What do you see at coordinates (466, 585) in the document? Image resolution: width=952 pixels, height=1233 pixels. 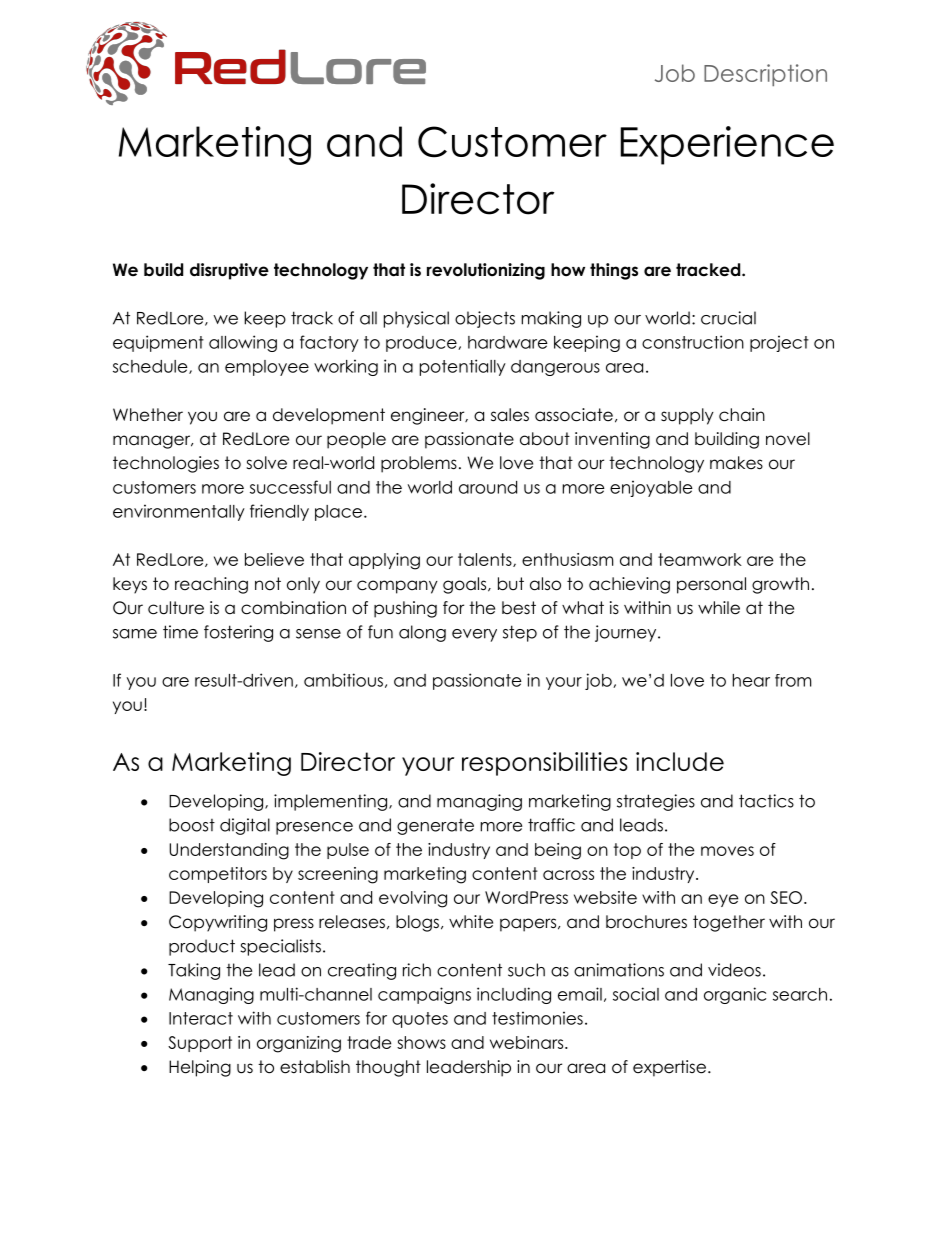 I see `goals` at bounding box center [466, 585].
